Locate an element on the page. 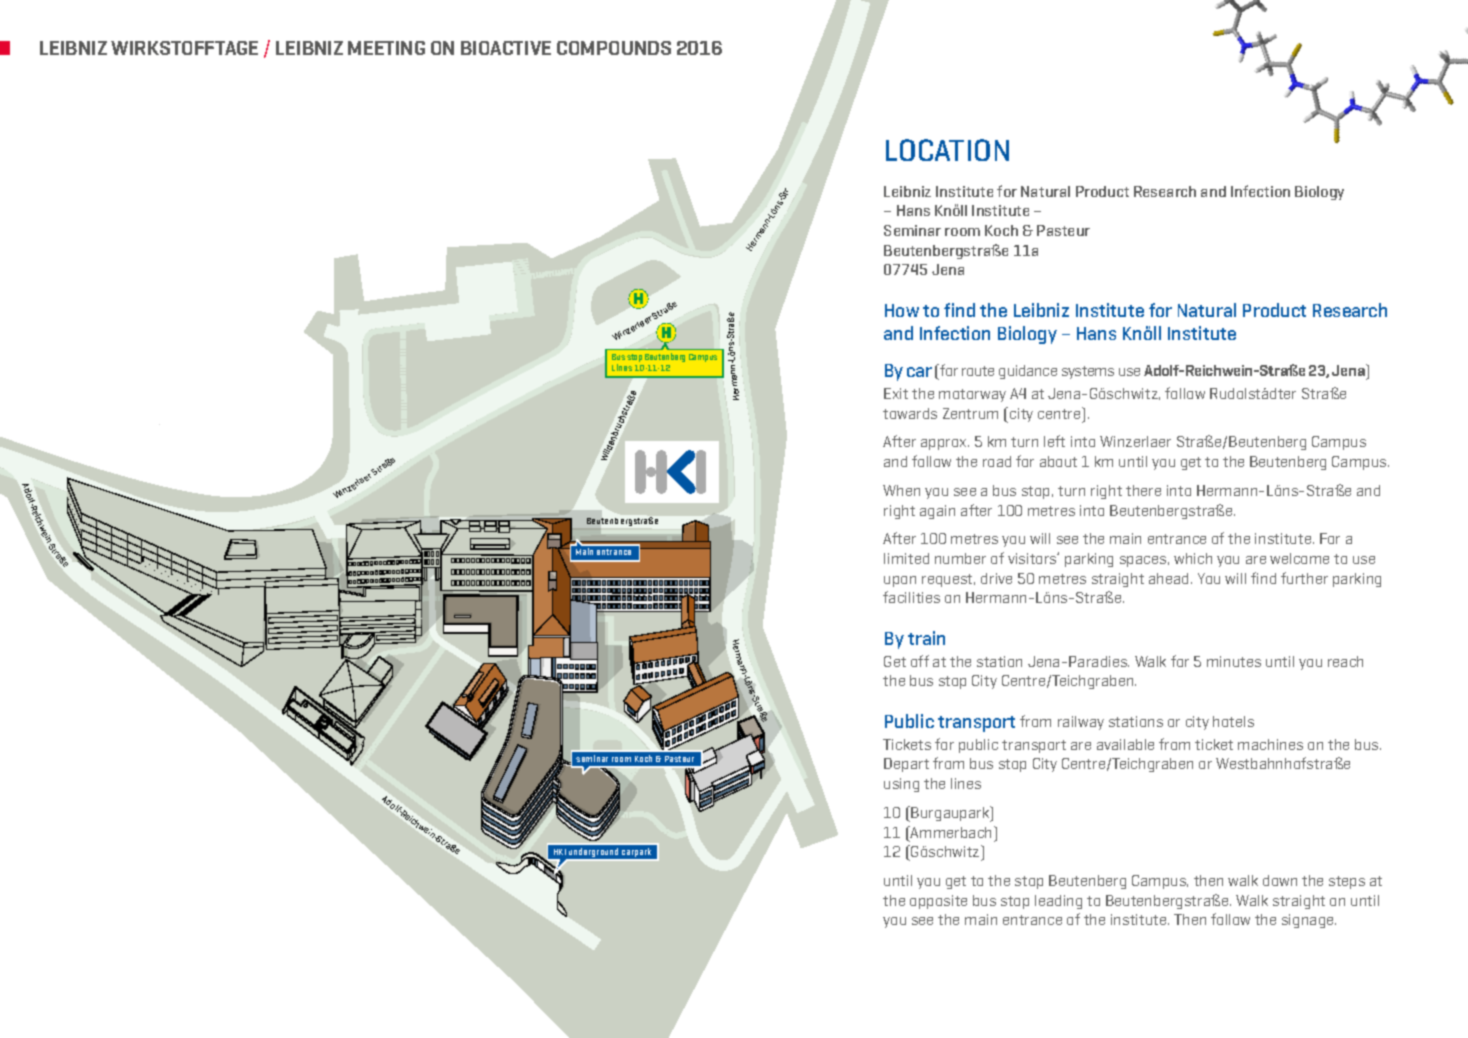 This document has width=1468, height=1038. route is located at coordinates (978, 371).
